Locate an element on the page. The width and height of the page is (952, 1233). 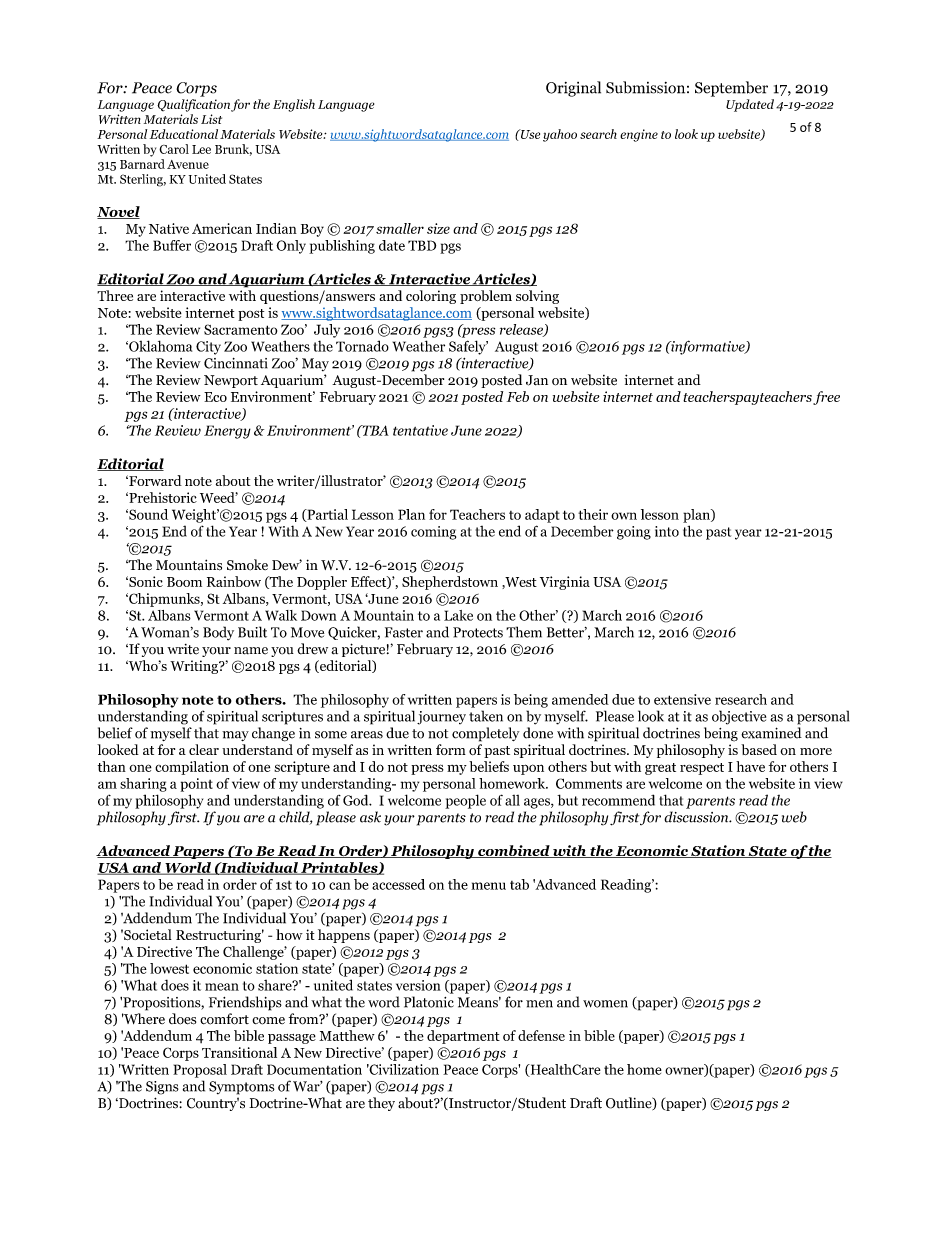
List is located at coordinates (211, 119).
